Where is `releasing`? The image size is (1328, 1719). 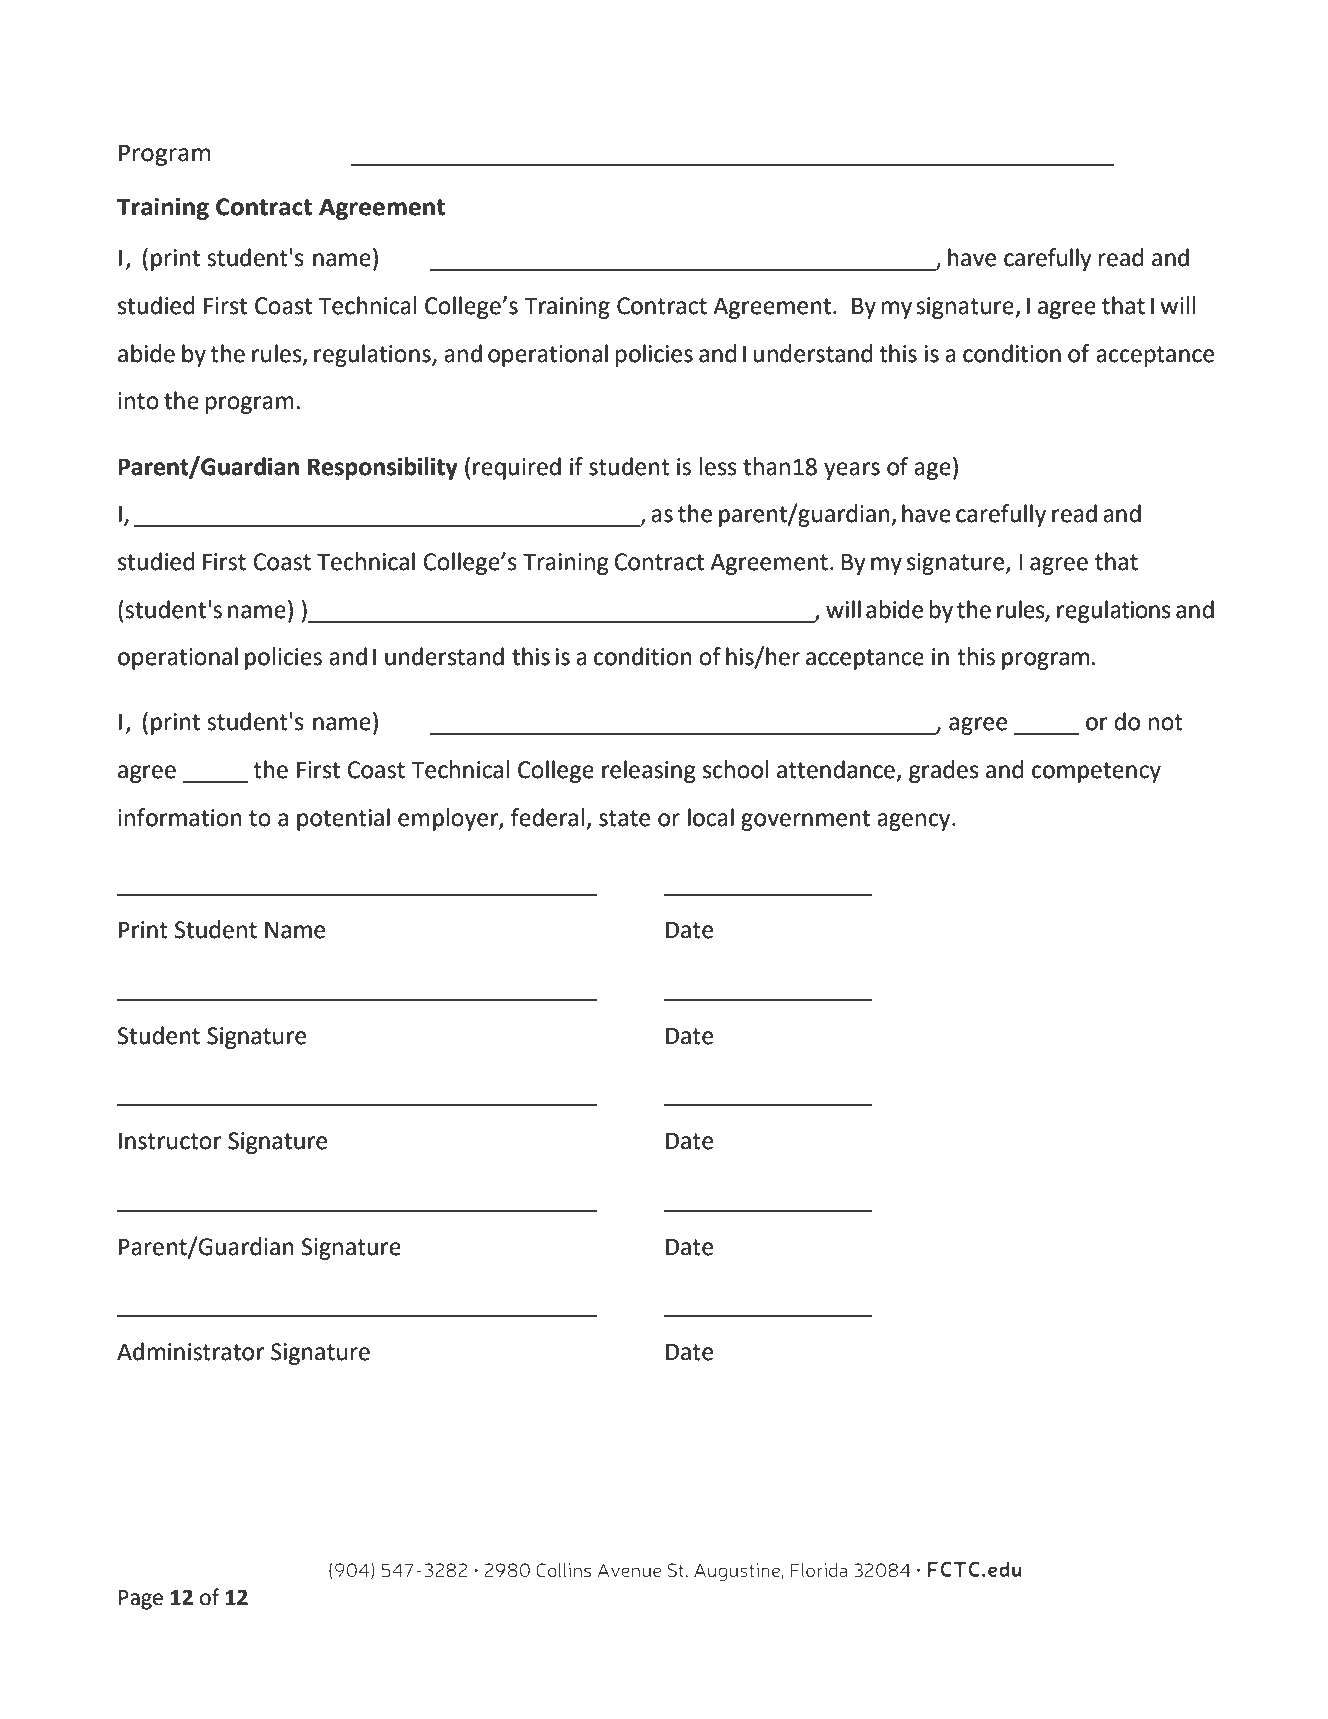
releasing is located at coordinates (649, 771).
